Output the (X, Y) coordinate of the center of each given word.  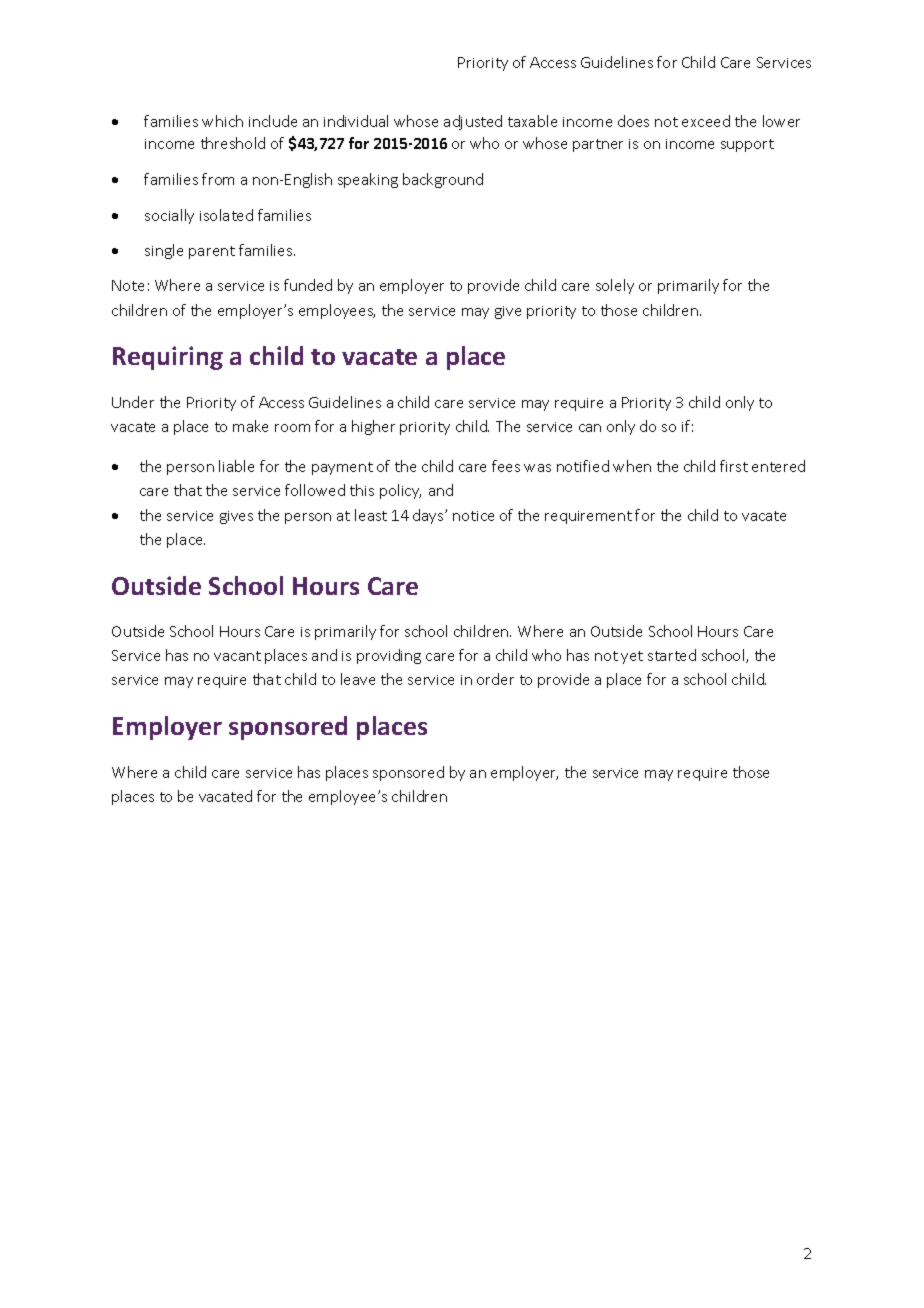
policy (400, 491)
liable (236, 466)
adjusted (473, 122)
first (734, 466)
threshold (233, 143)
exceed (706, 121)
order (495, 679)
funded (308, 285)
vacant (237, 656)
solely (615, 286)
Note (128, 285)
